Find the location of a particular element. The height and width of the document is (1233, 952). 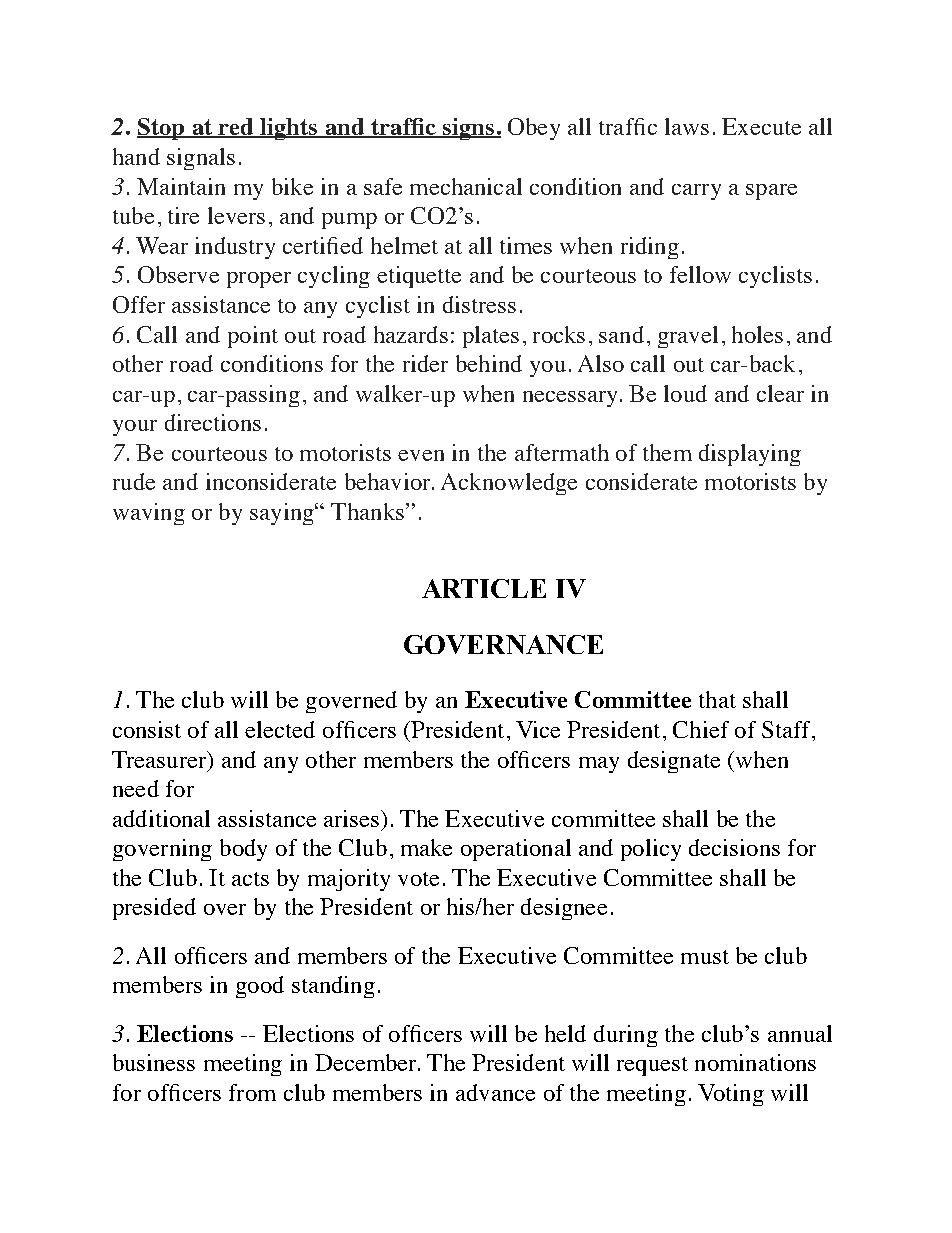

waving is located at coordinates (149, 514).
